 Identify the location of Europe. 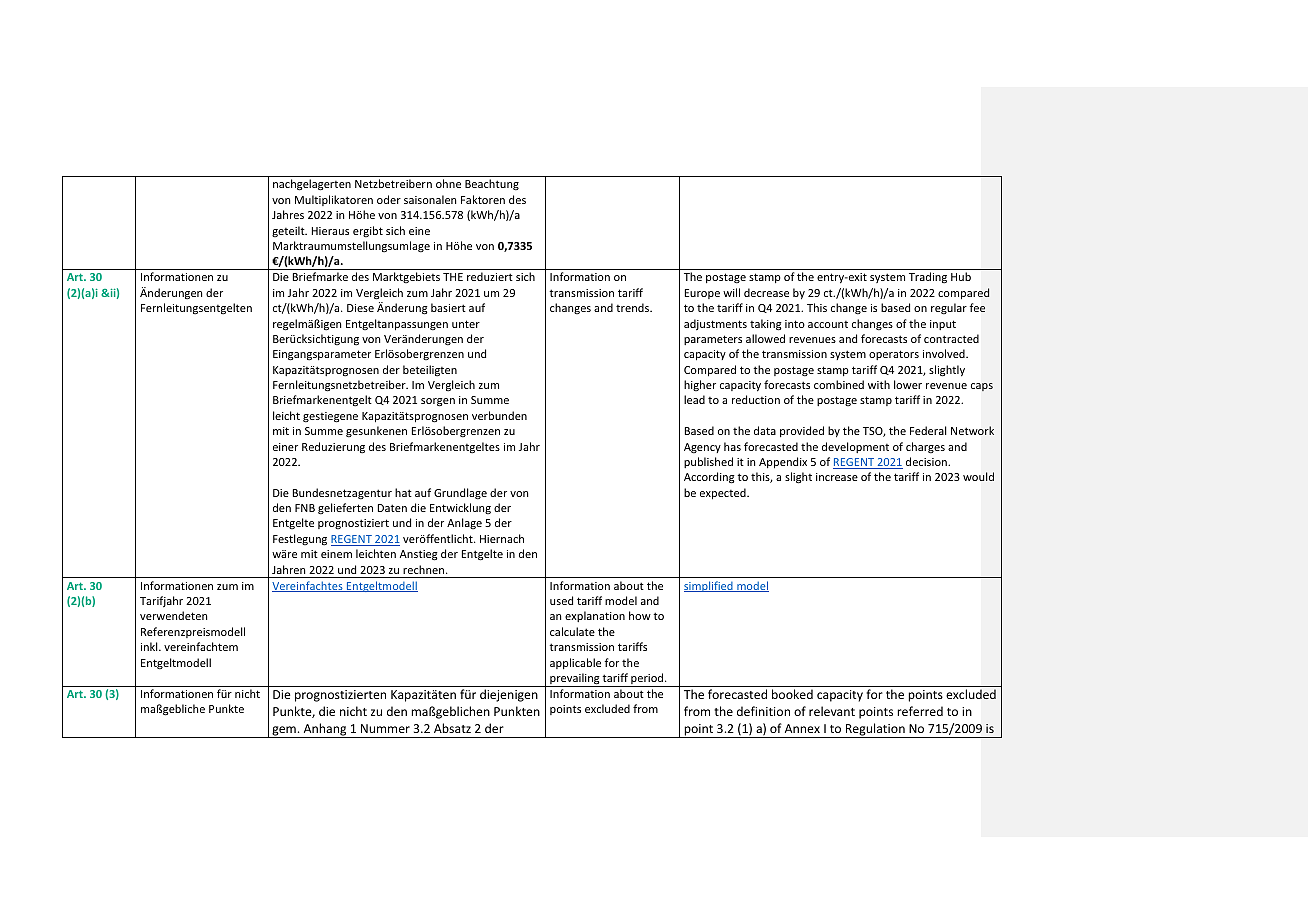
(702, 294).
